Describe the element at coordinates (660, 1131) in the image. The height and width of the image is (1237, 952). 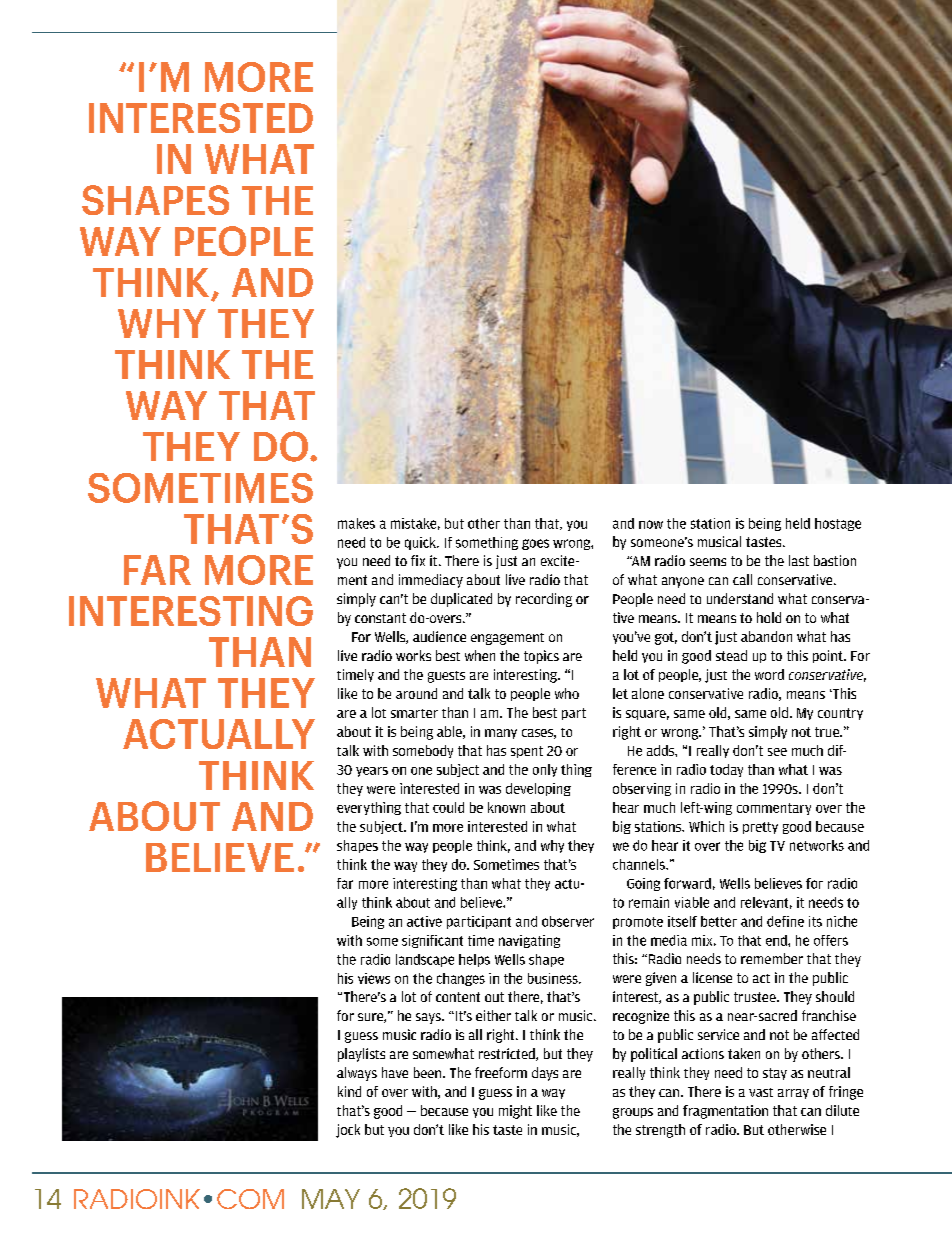
I see `strength` at that location.
